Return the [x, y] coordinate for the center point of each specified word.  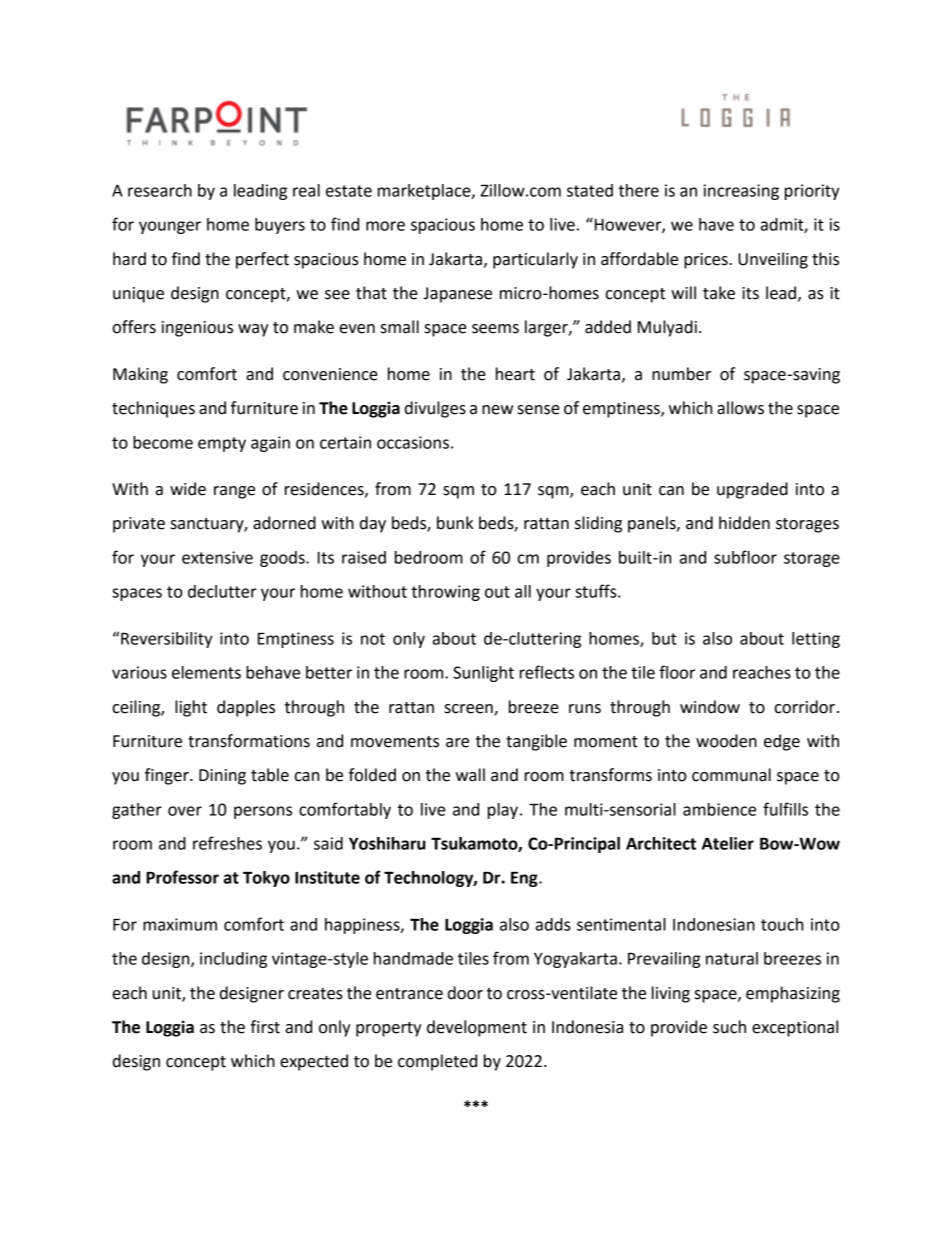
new [497, 410]
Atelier [728, 843]
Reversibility [167, 640]
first [265, 1027]
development [477, 1028]
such [729, 1027]
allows [740, 408]
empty [222, 444]
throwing [445, 593]
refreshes [227, 843]
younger [170, 227]
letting [816, 640]
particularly [535, 260]
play [503, 811]
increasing [741, 192]
